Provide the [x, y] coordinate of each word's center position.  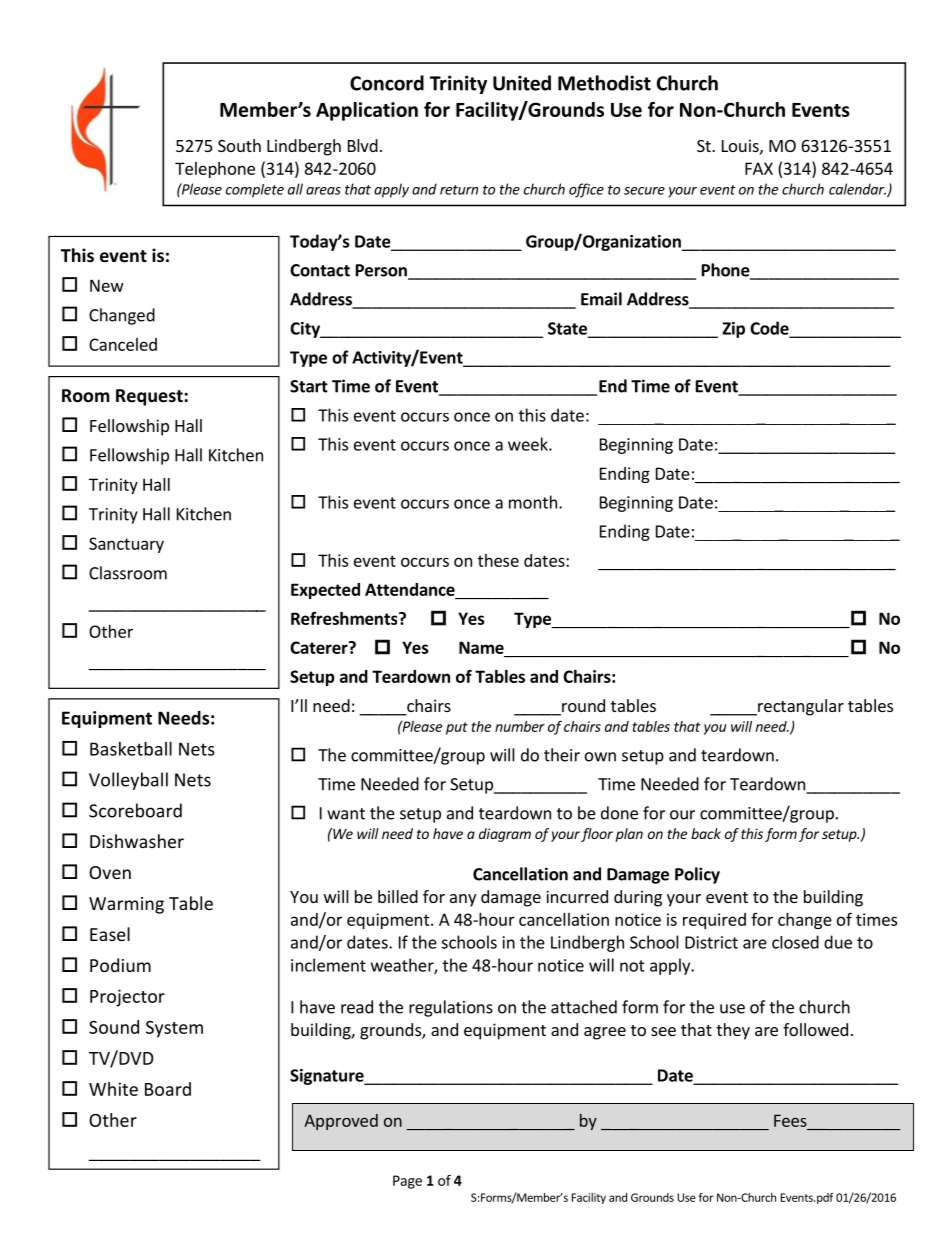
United [522, 83]
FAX [759, 168]
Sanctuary [126, 545]
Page [407, 1182]
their [562, 755]
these [498, 560]
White [113, 1089]
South [239, 145]
